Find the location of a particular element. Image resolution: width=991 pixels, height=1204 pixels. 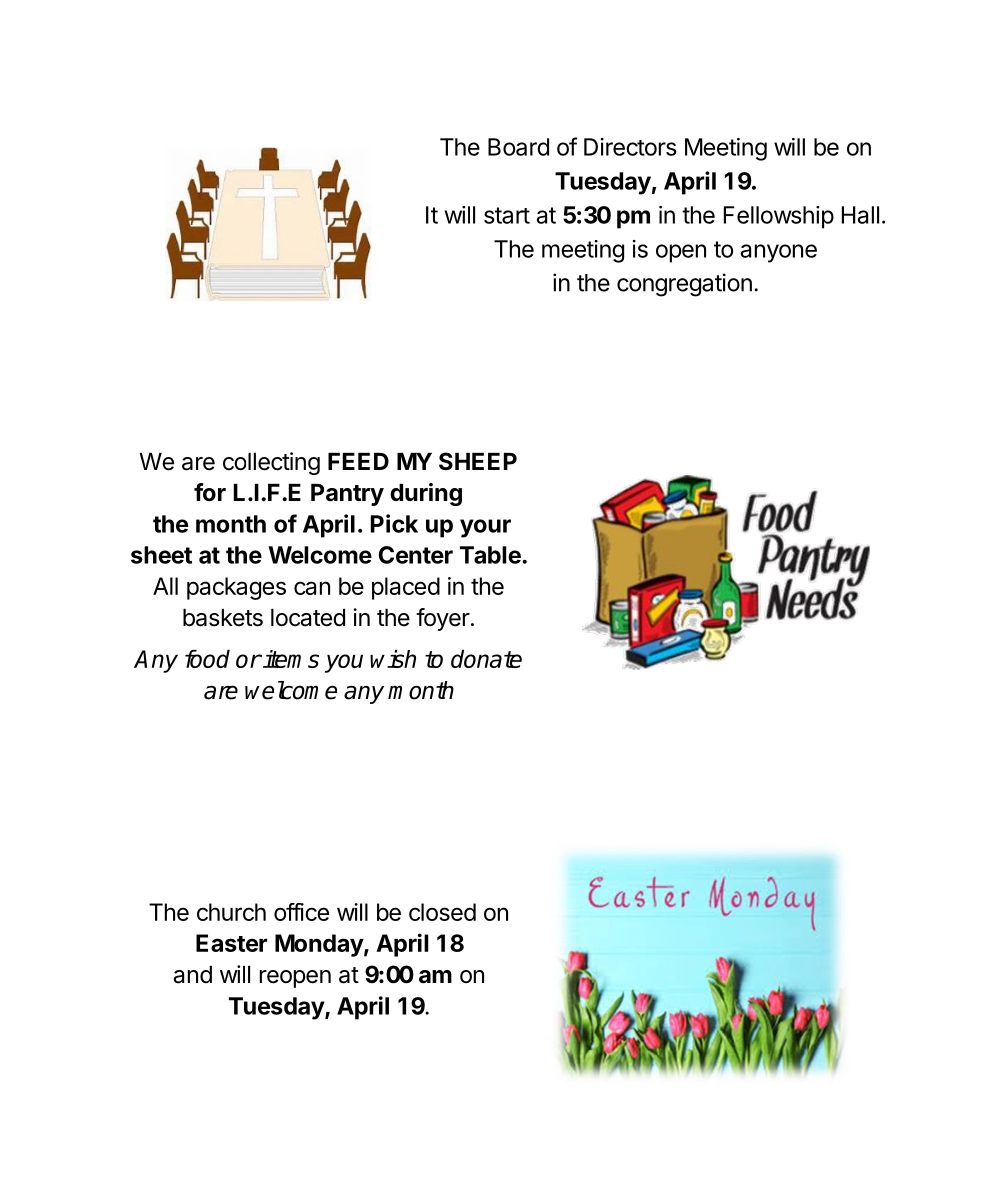

church is located at coordinates (231, 912).
